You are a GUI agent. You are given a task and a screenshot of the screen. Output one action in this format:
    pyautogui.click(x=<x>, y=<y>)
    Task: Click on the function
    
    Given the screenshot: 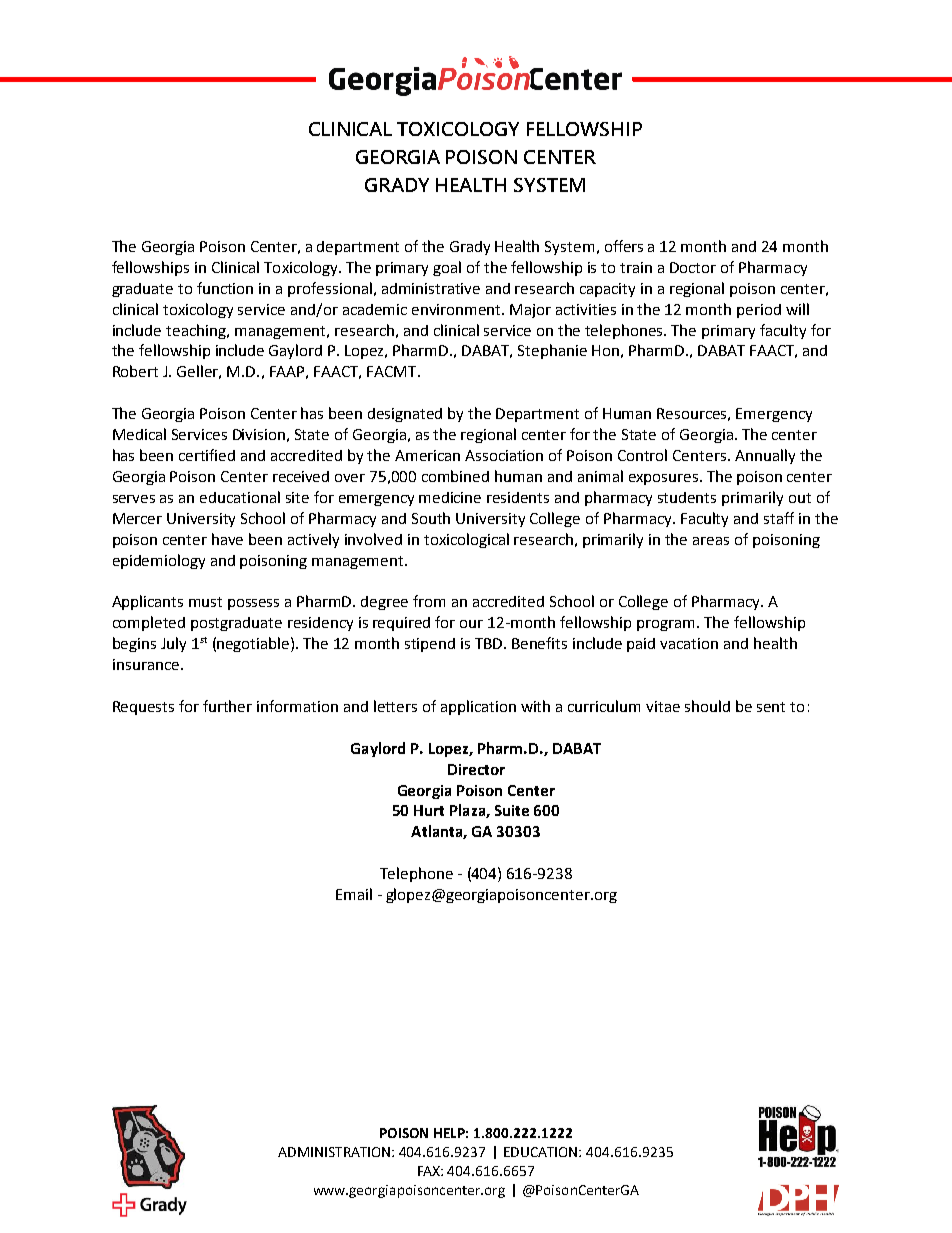 What is the action you would take?
    pyautogui.click(x=225, y=288)
